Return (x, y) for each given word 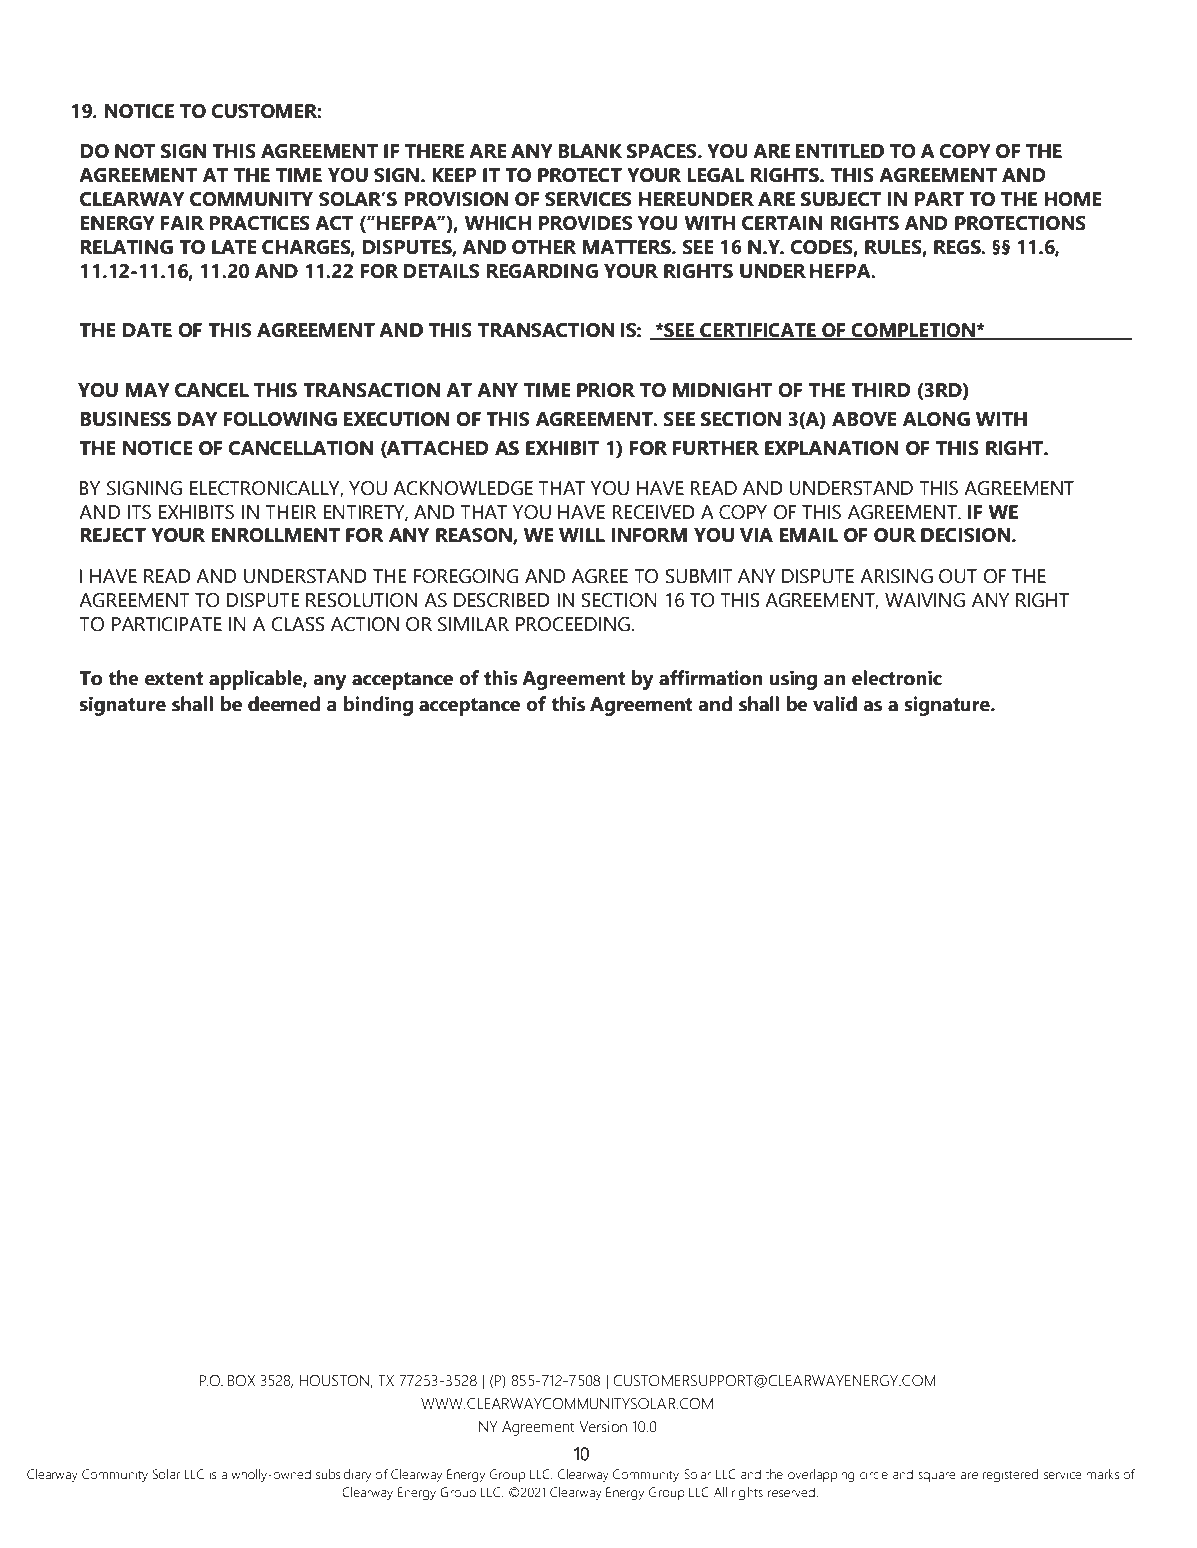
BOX (241, 1381)
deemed (284, 704)
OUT (958, 576)
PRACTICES (259, 223)
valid (835, 704)
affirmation (711, 678)
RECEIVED (653, 512)
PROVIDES (585, 223)
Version (603, 1427)
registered (1010, 1475)
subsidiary (343, 1475)
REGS (958, 247)
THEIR (290, 512)
